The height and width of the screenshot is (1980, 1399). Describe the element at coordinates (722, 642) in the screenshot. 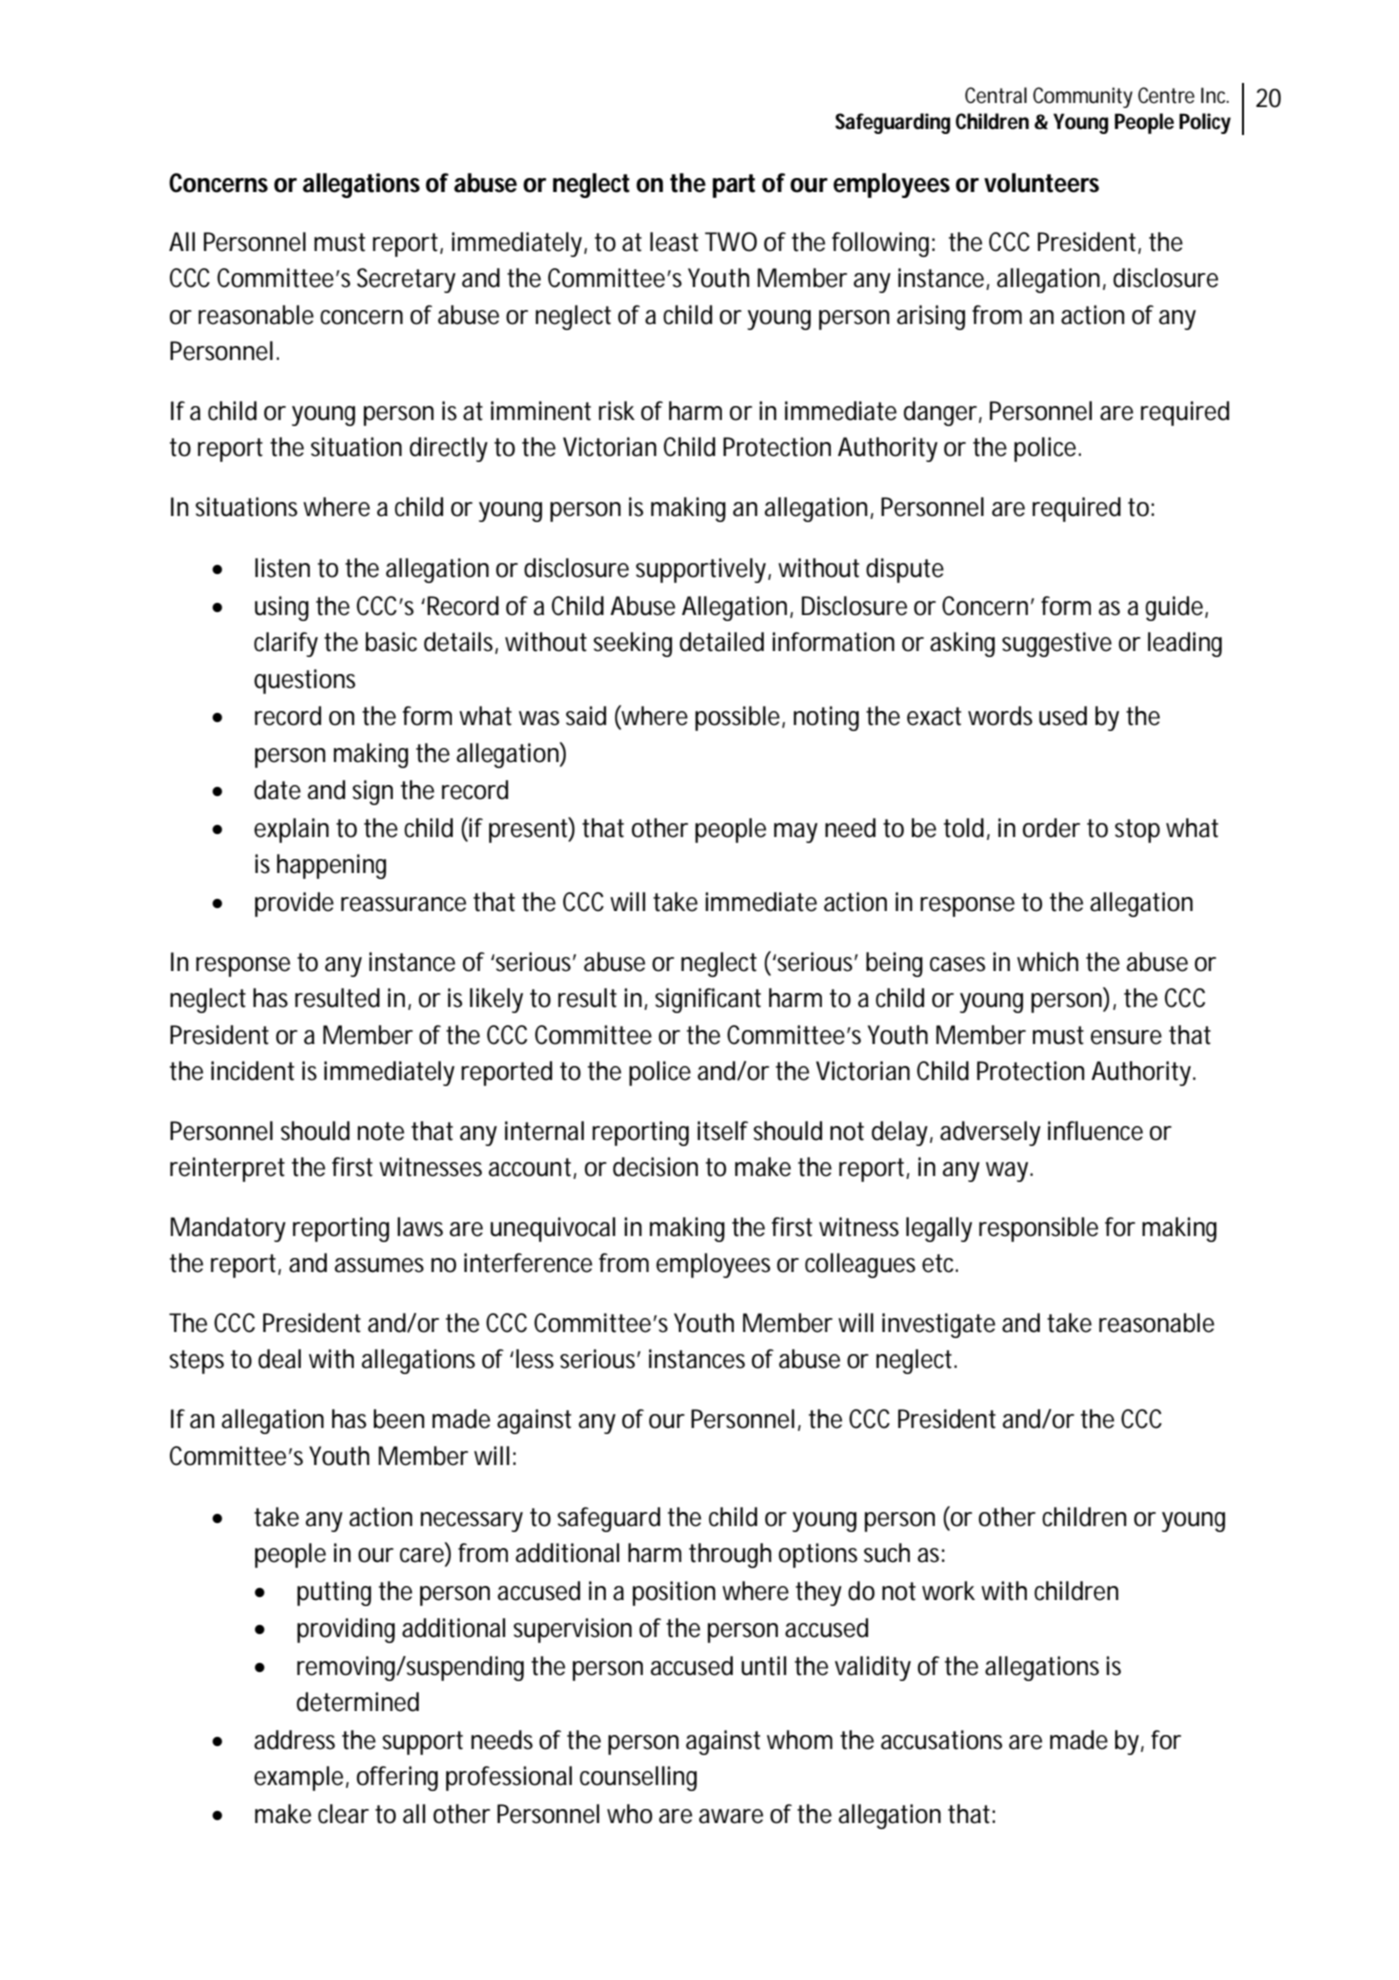

I see `detailed` at that location.
